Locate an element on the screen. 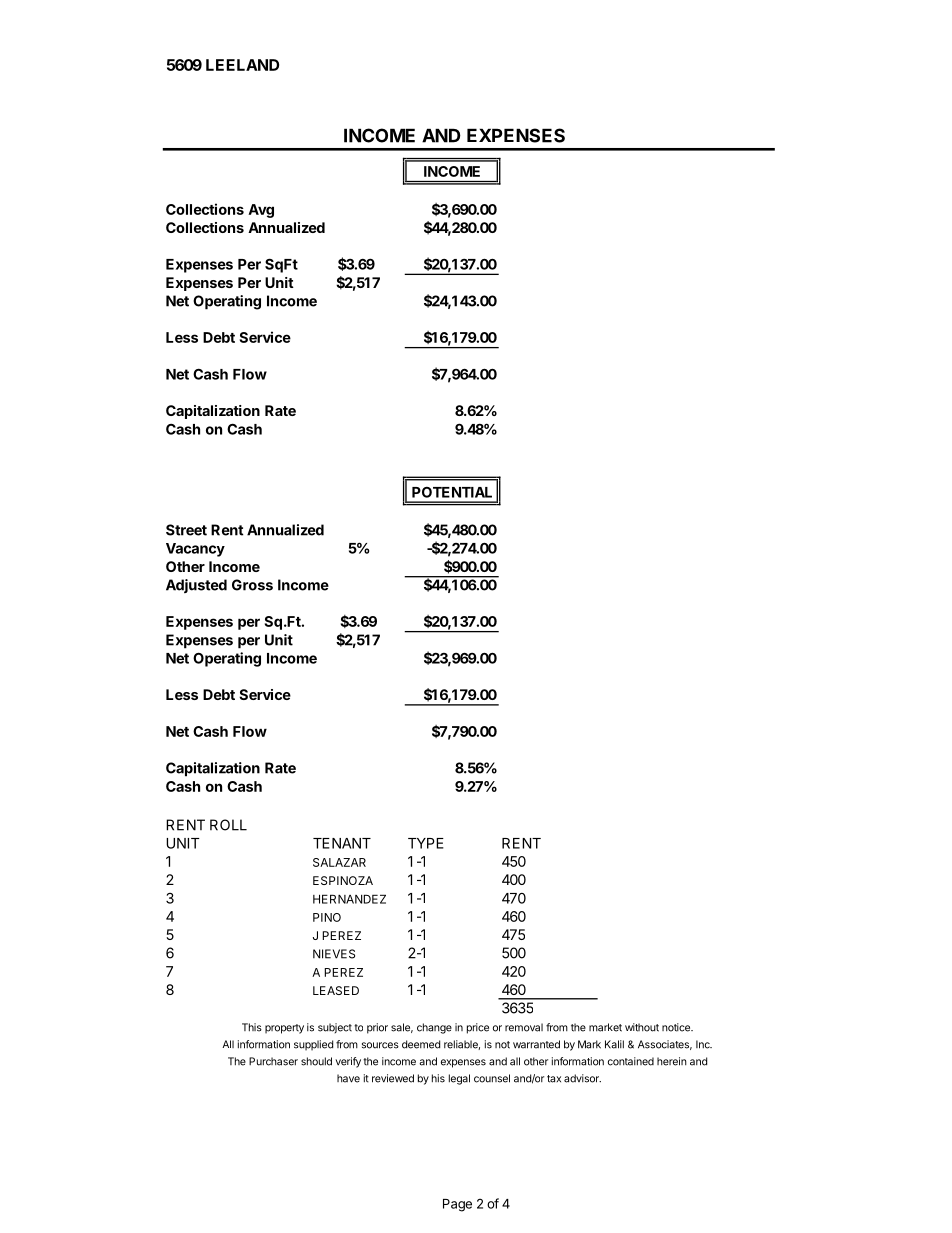 Image resolution: width=952 pixels, height=1233 pixels. Page is located at coordinates (457, 1205).
